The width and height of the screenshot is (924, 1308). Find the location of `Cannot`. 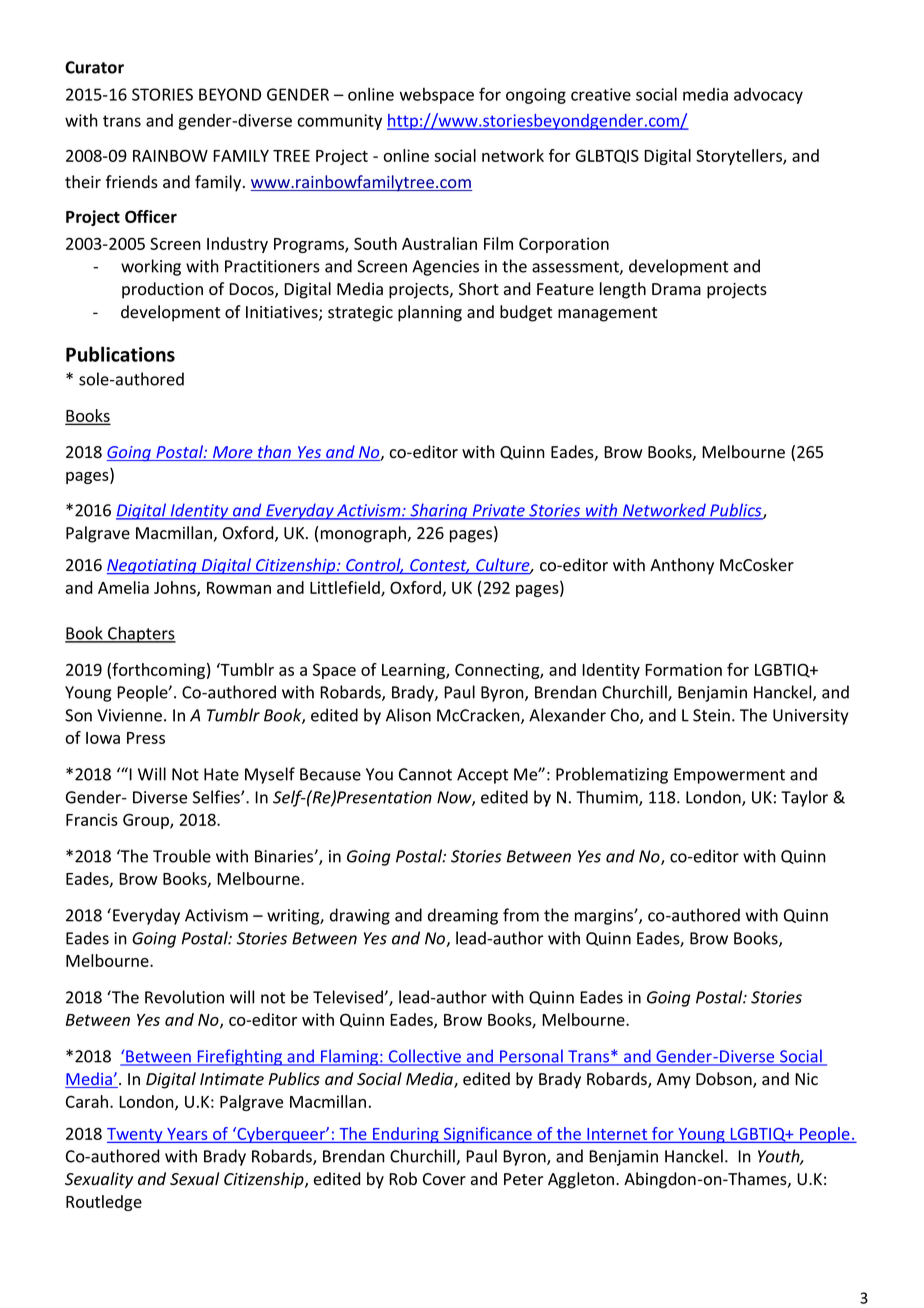

Cannot is located at coordinates (425, 774).
